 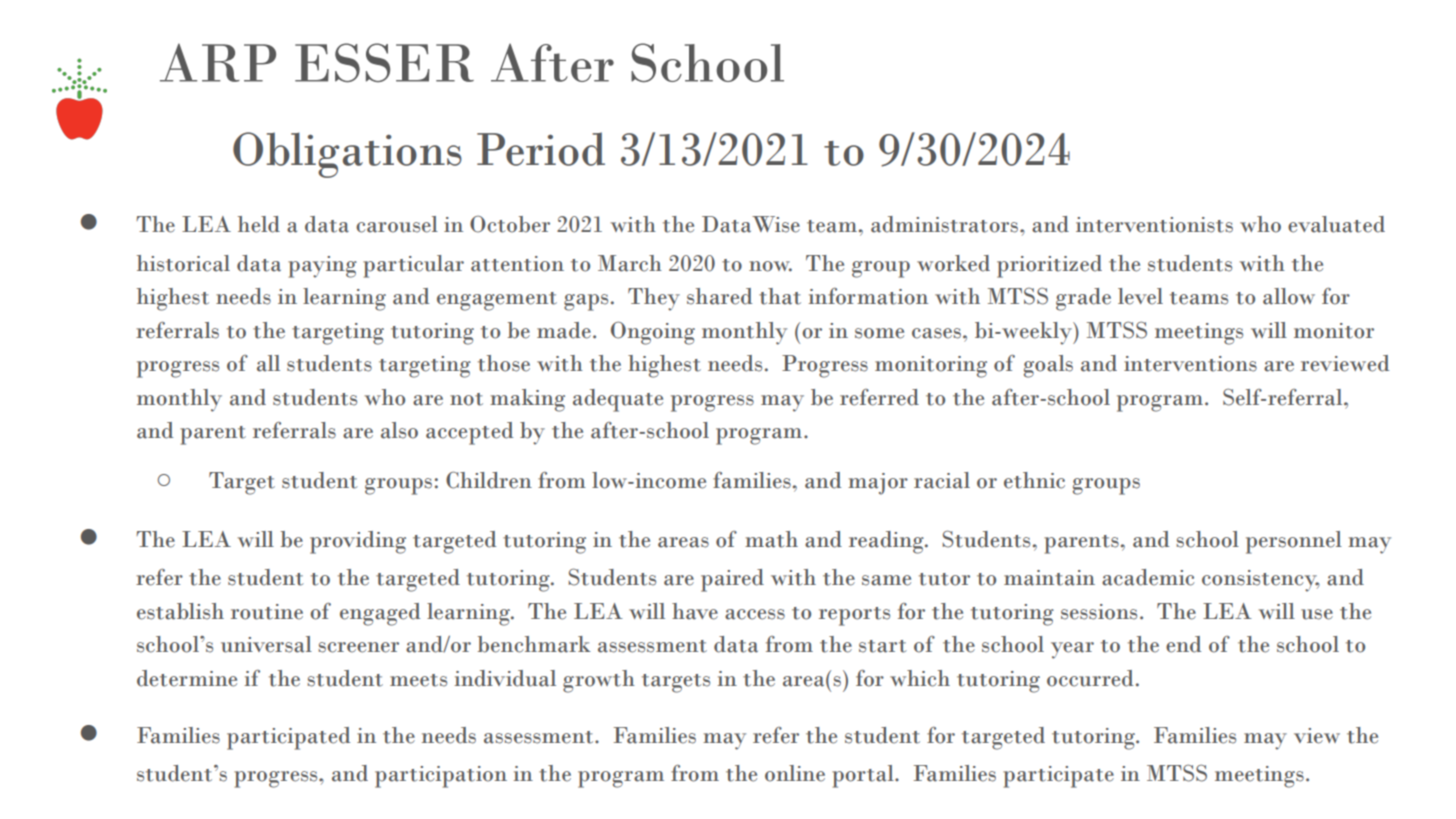 I want to click on online, so click(x=795, y=773).
